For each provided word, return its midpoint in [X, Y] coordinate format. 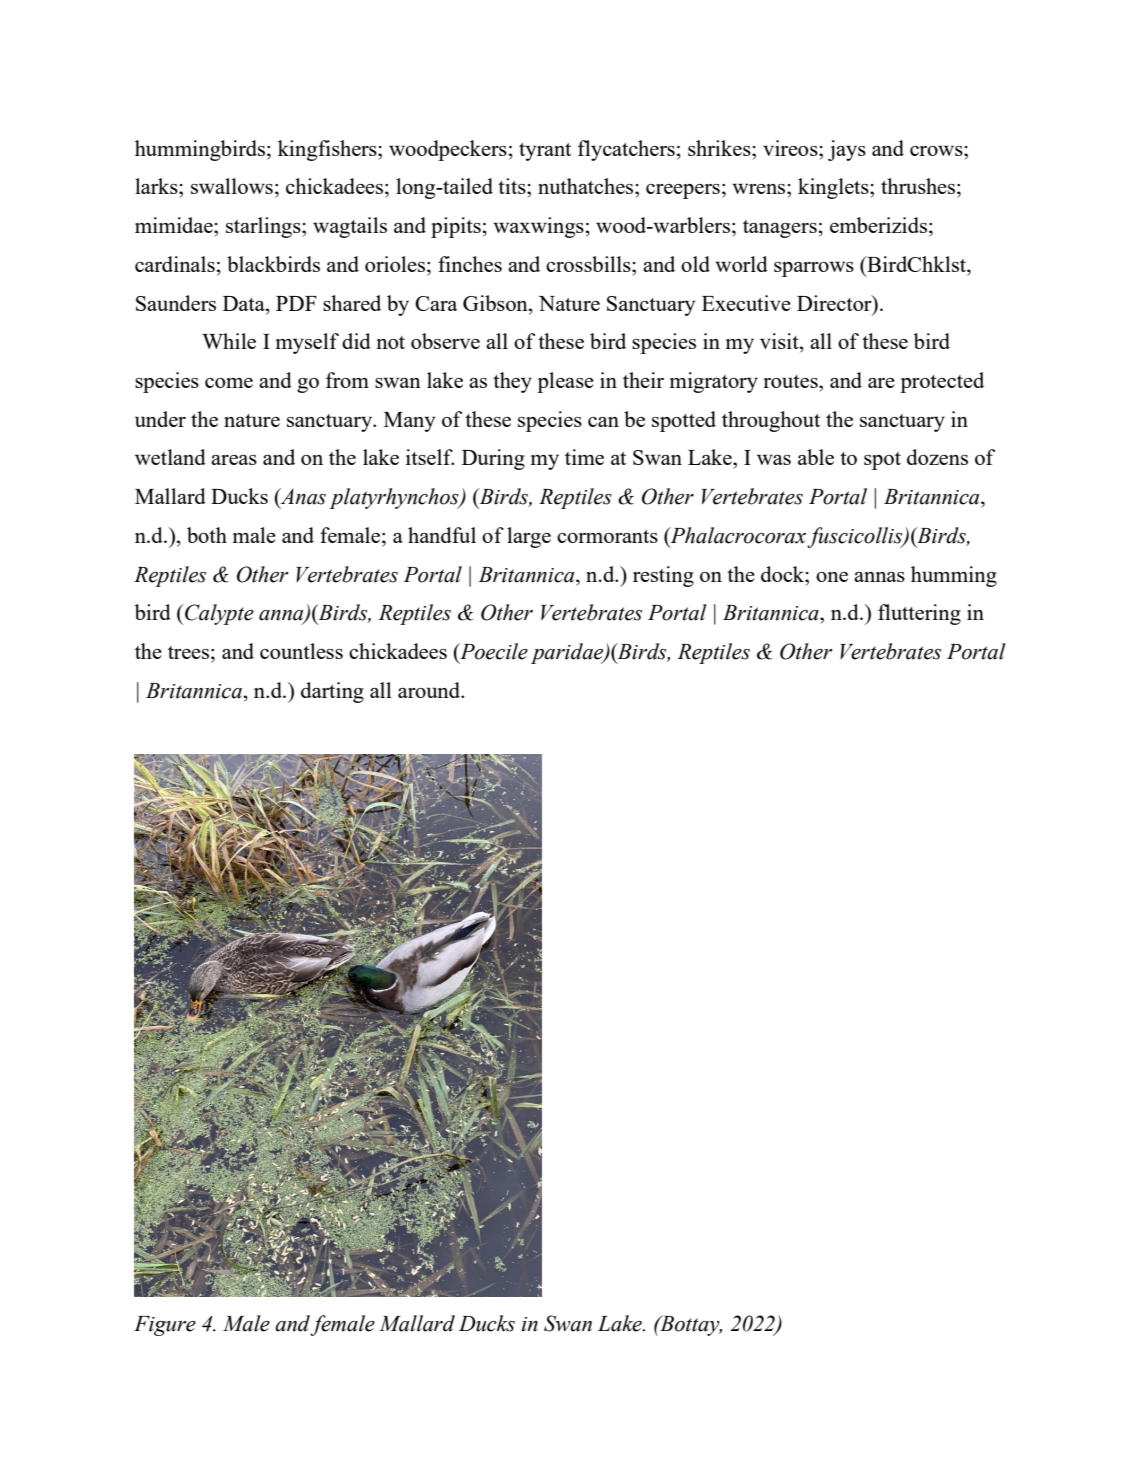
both [207, 535]
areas [234, 460]
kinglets [834, 188]
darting [332, 692]
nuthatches [587, 186]
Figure [165, 1326]
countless [301, 651]
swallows [232, 186]
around [430, 690]
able [816, 457]
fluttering [919, 614]
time [584, 457]
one [832, 577]
